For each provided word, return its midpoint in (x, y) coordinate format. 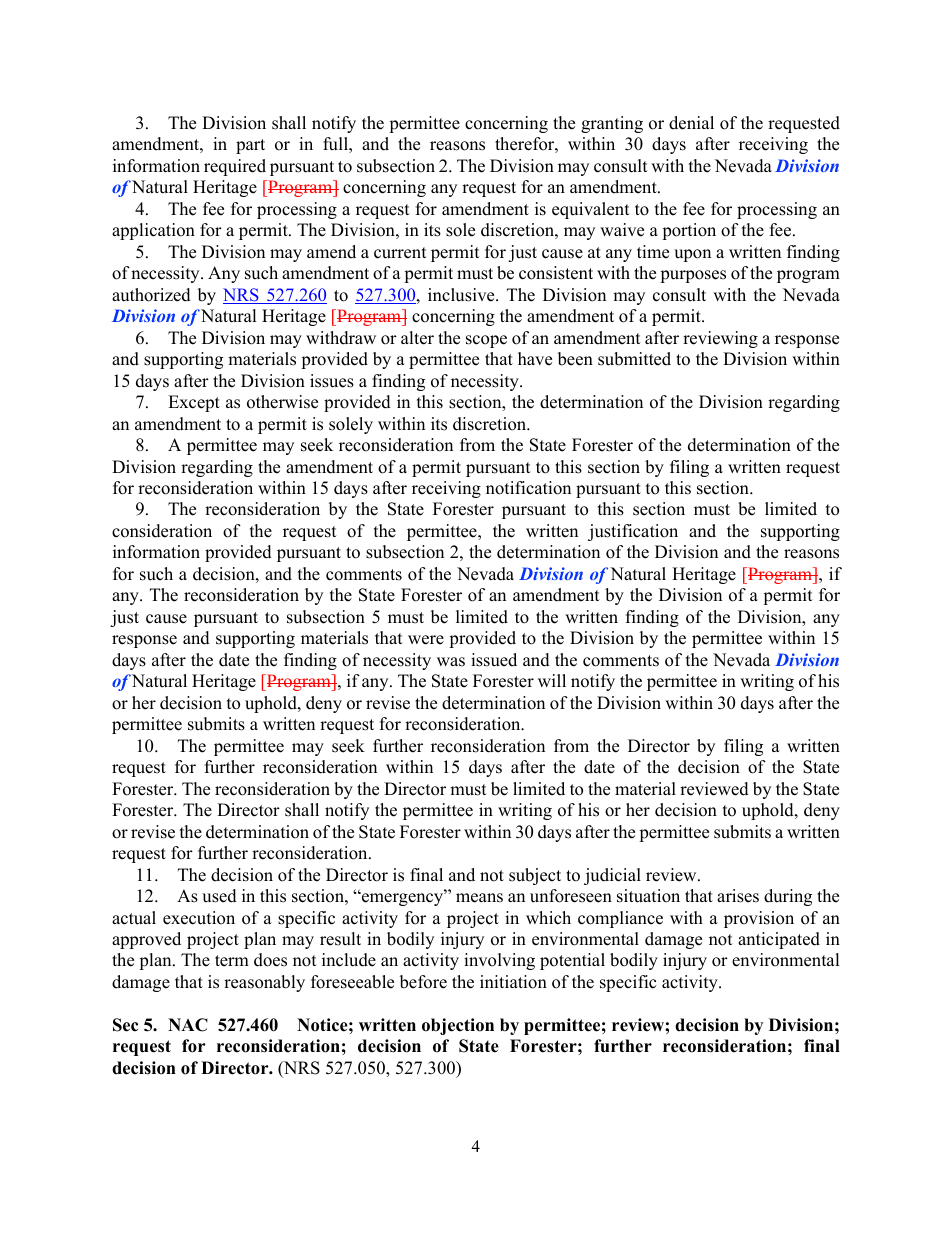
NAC (188, 1025)
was (451, 662)
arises (738, 896)
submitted (634, 359)
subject (535, 876)
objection (458, 1026)
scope (486, 341)
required (235, 167)
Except (194, 403)
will (552, 680)
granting (612, 124)
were (426, 640)
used (219, 896)
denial (691, 123)
